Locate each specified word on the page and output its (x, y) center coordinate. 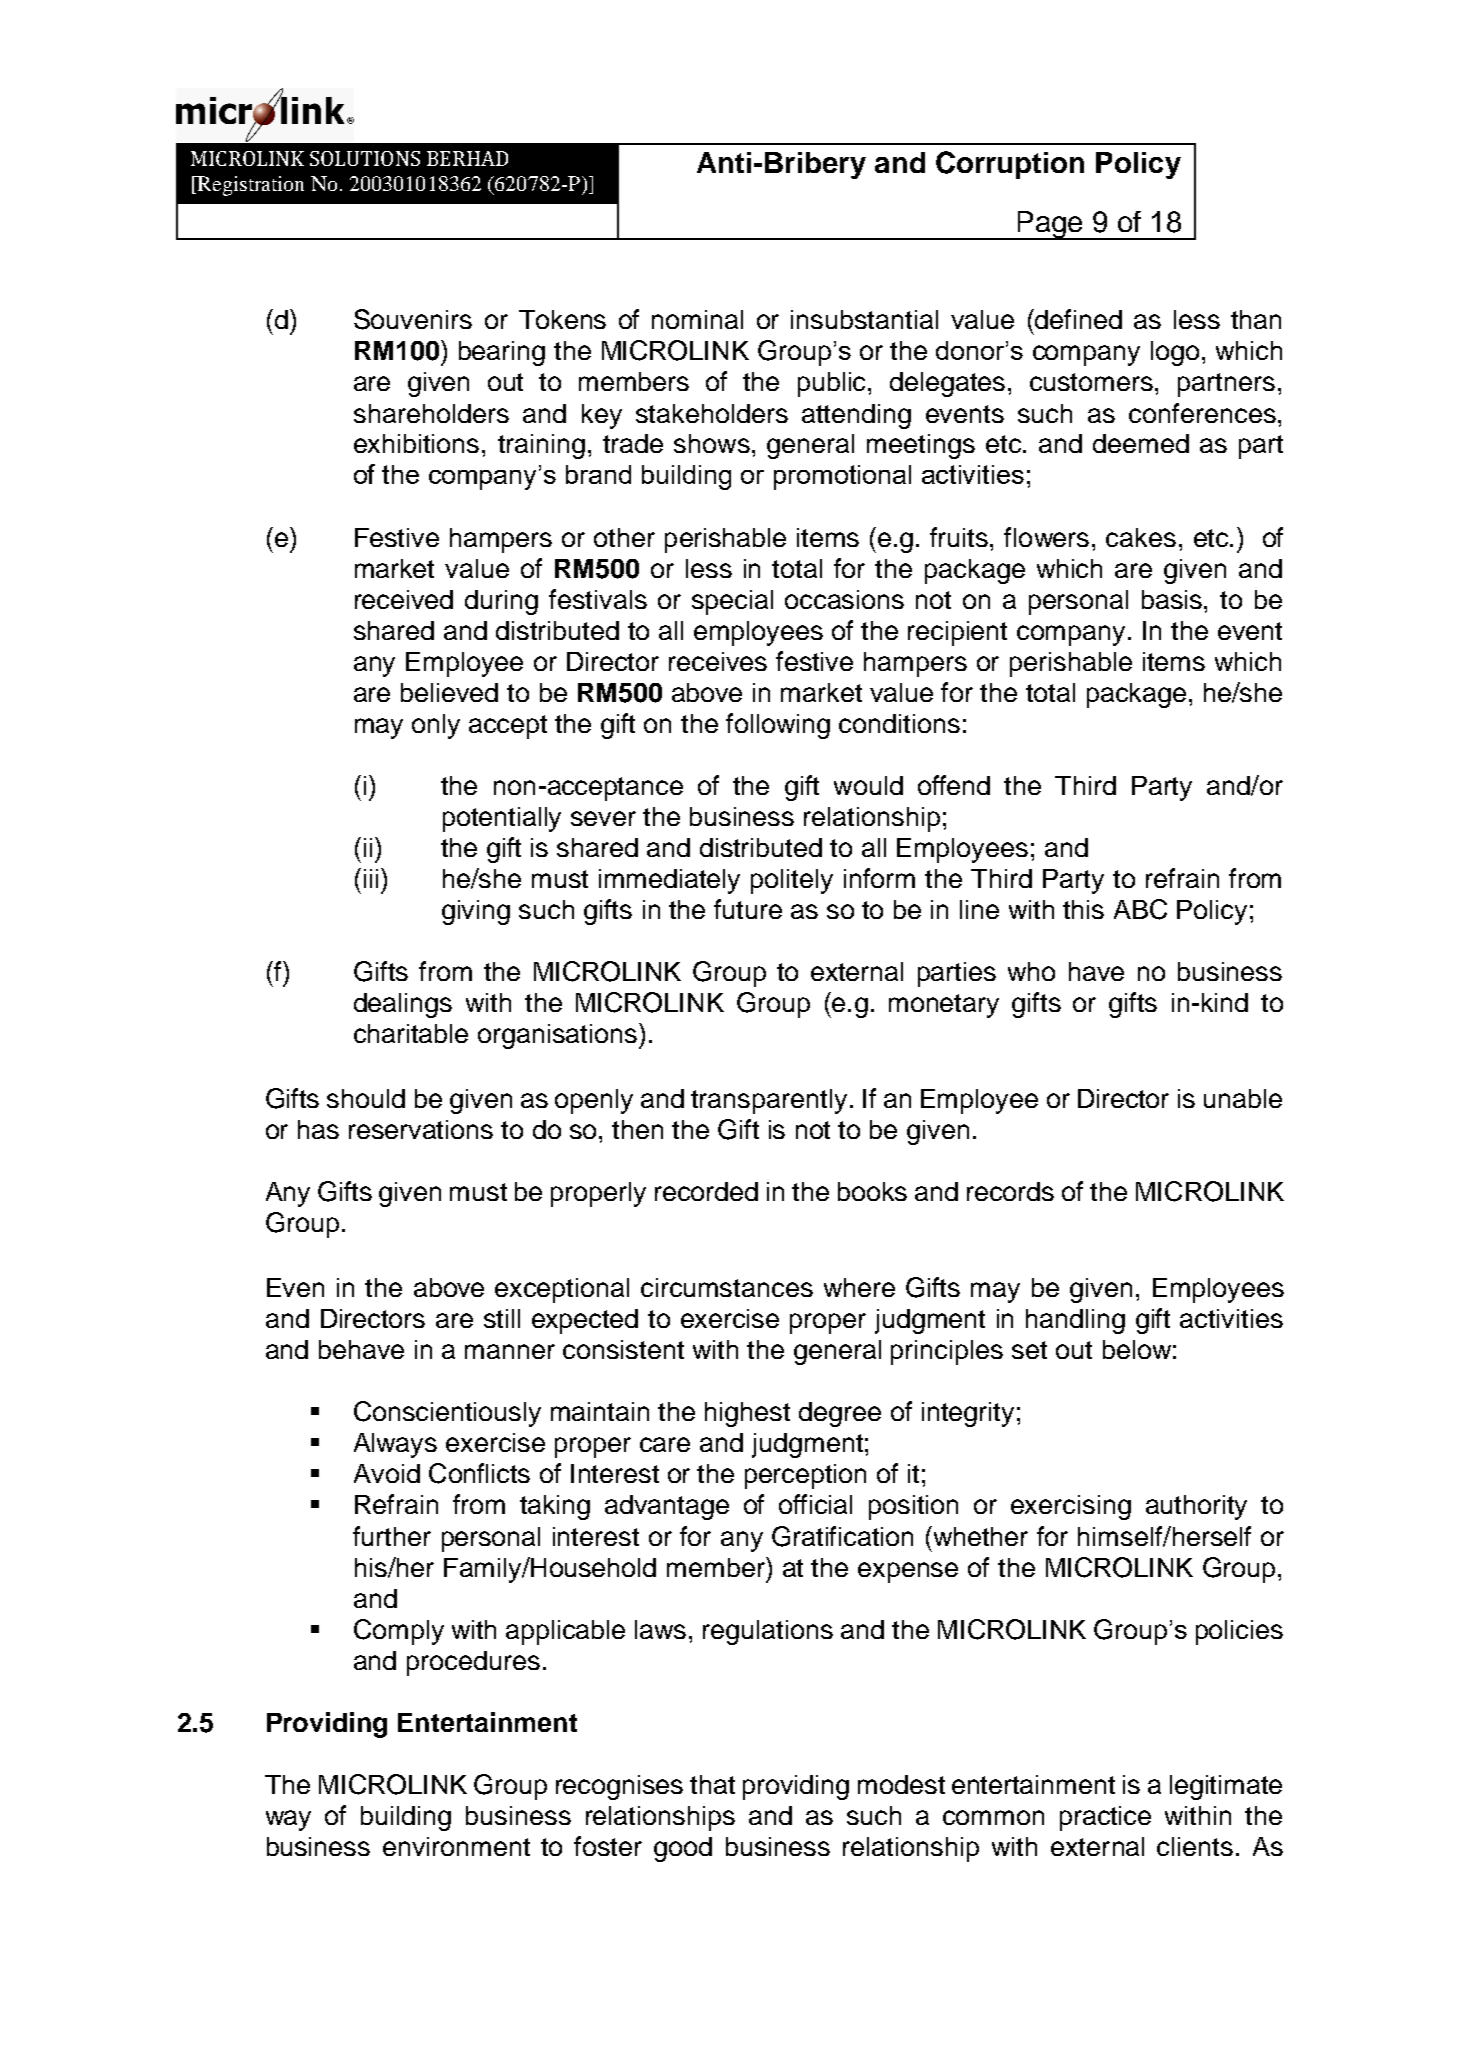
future (748, 909)
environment (456, 1846)
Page (1050, 225)
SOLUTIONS (365, 158)
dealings (403, 1005)
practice (1105, 1818)
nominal (697, 319)
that (712, 1784)
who (1031, 971)
